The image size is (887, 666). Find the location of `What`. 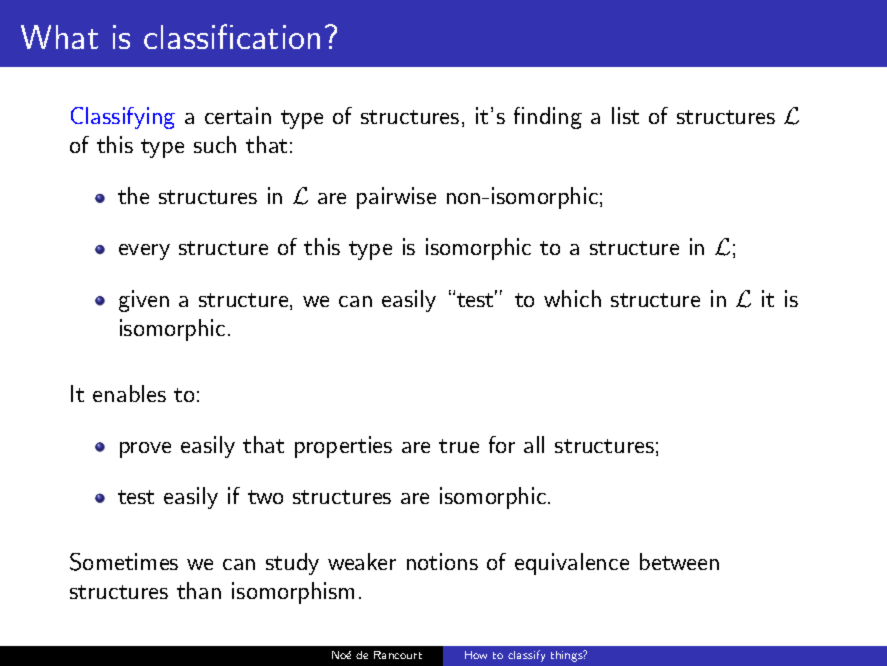

What is located at coordinates (59, 37).
